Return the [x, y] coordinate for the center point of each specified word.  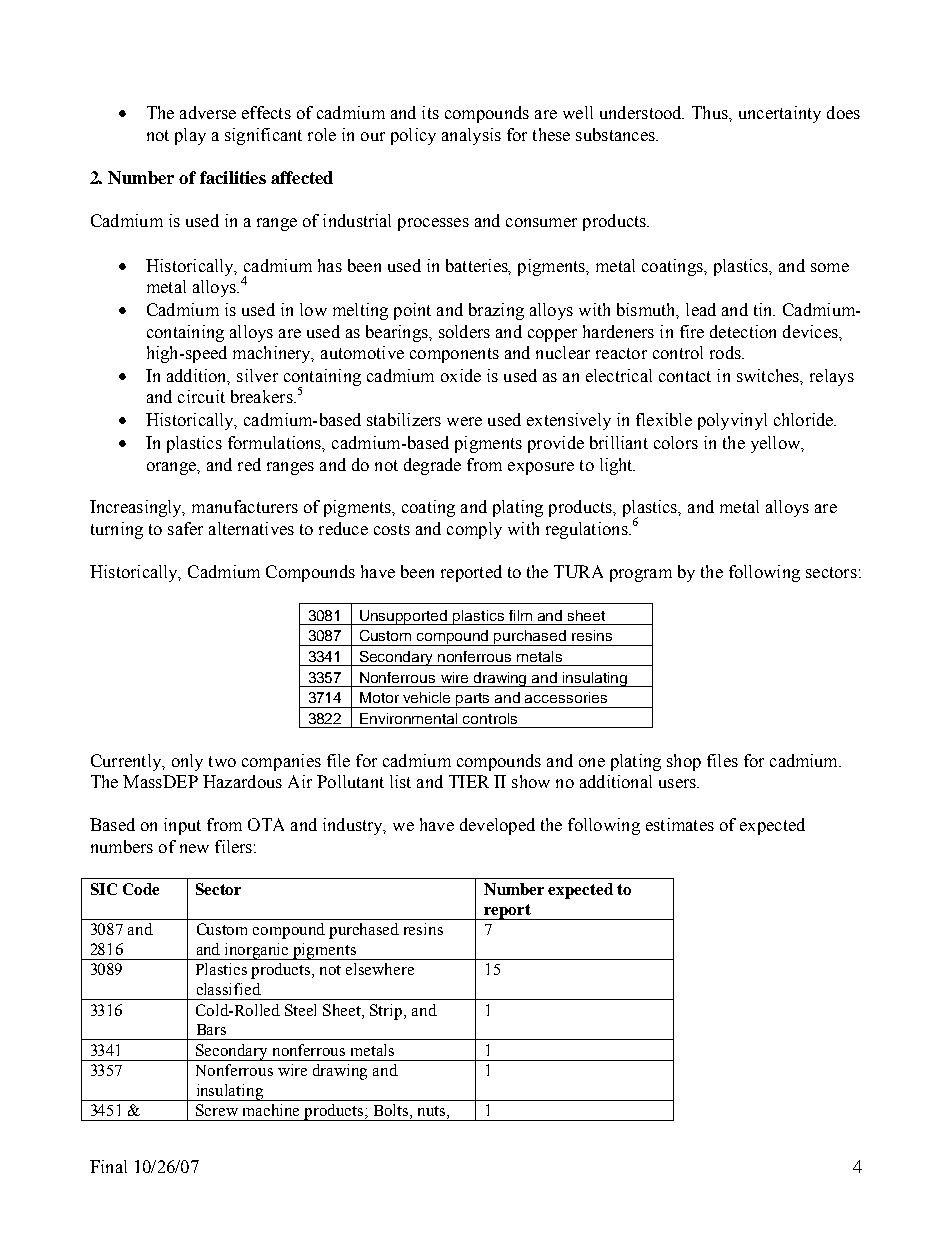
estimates [680, 824]
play [190, 136]
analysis [471, 136]
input [182, 826]
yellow [777, 444]
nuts [433, 1112]
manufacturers [245, 506]
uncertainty [780, 114]
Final [108, 1166]
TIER [469, 781]
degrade [432, 466]
